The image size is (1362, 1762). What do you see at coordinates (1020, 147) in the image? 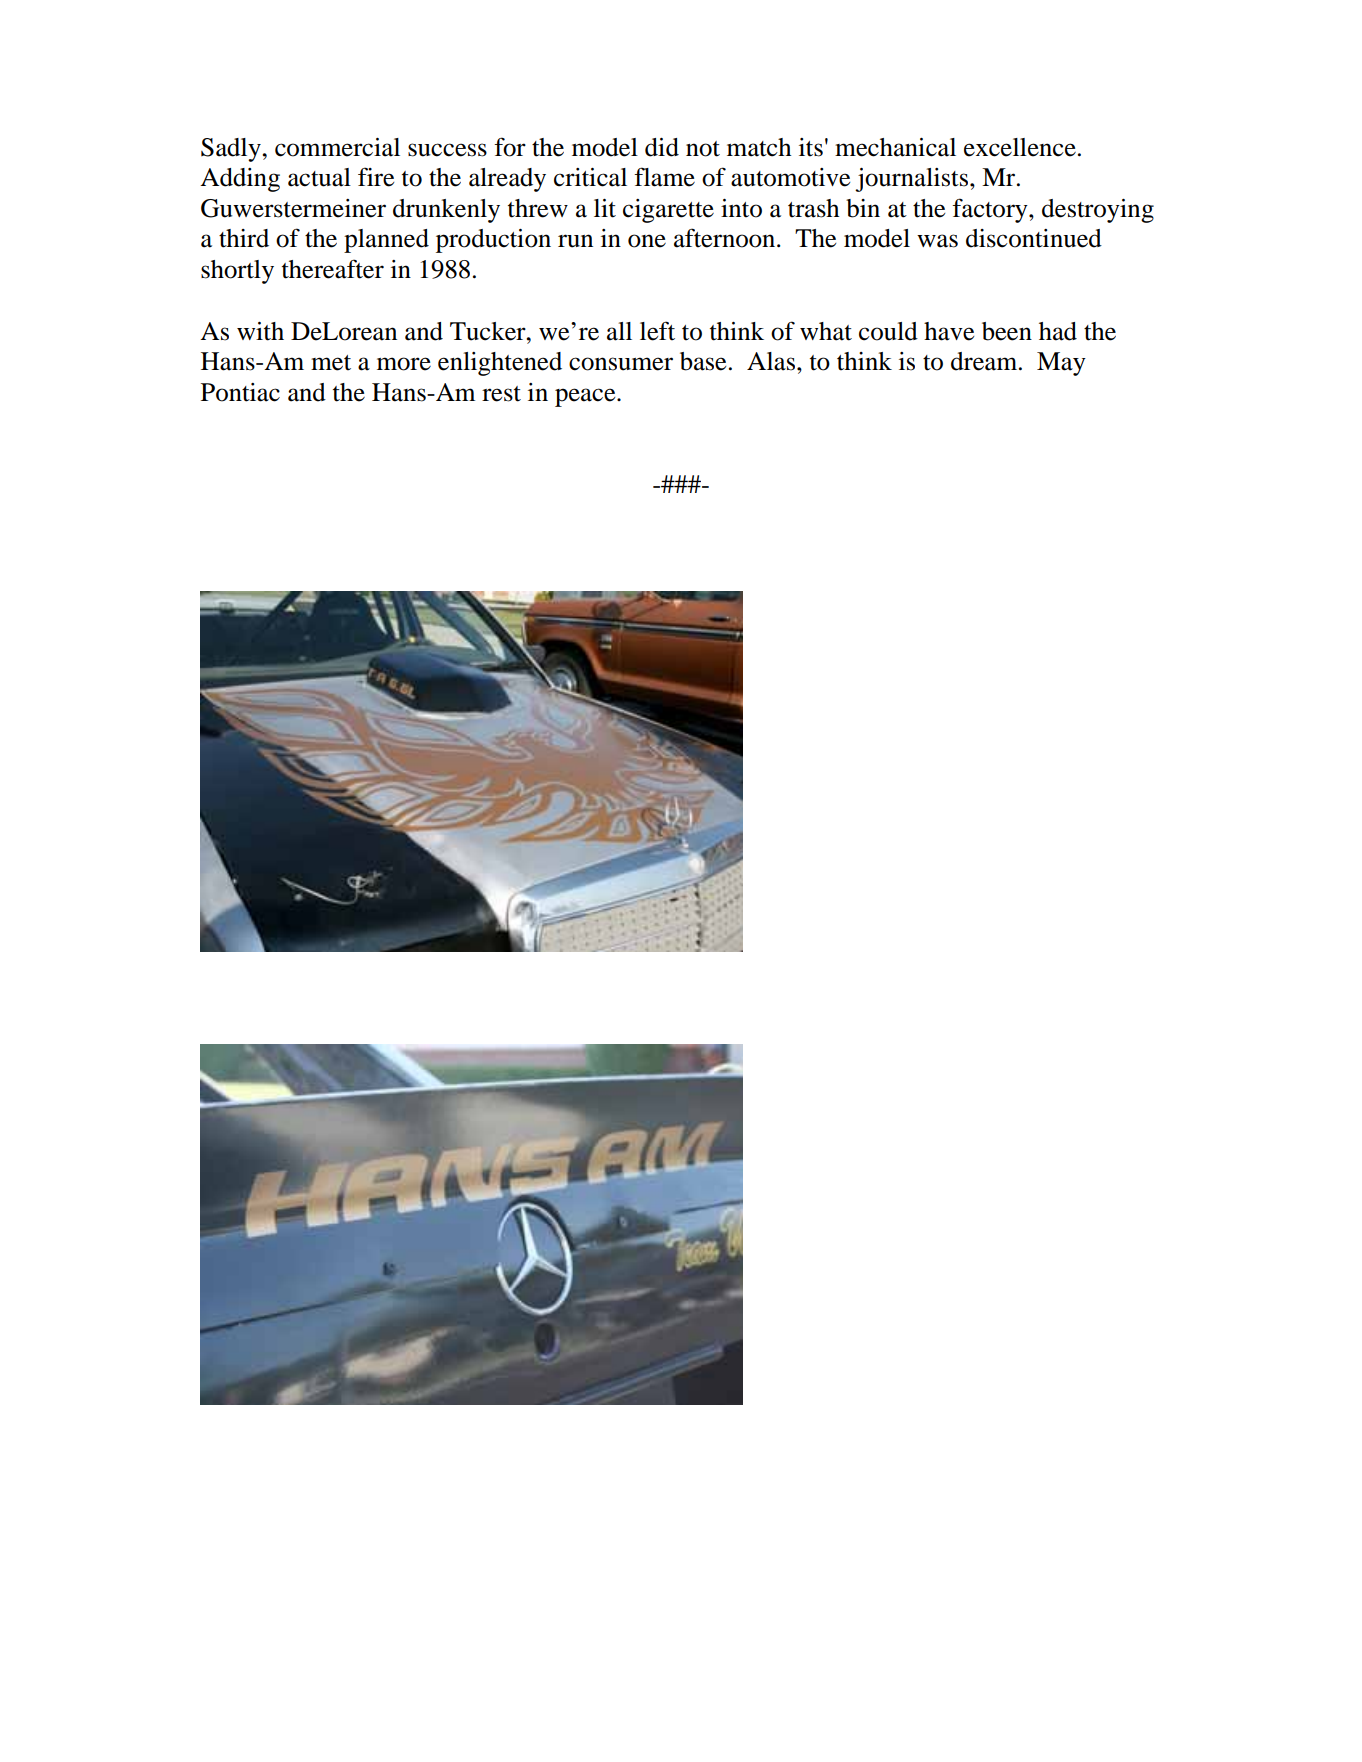
I see `excellence` at bounding box center [1020, 147].
